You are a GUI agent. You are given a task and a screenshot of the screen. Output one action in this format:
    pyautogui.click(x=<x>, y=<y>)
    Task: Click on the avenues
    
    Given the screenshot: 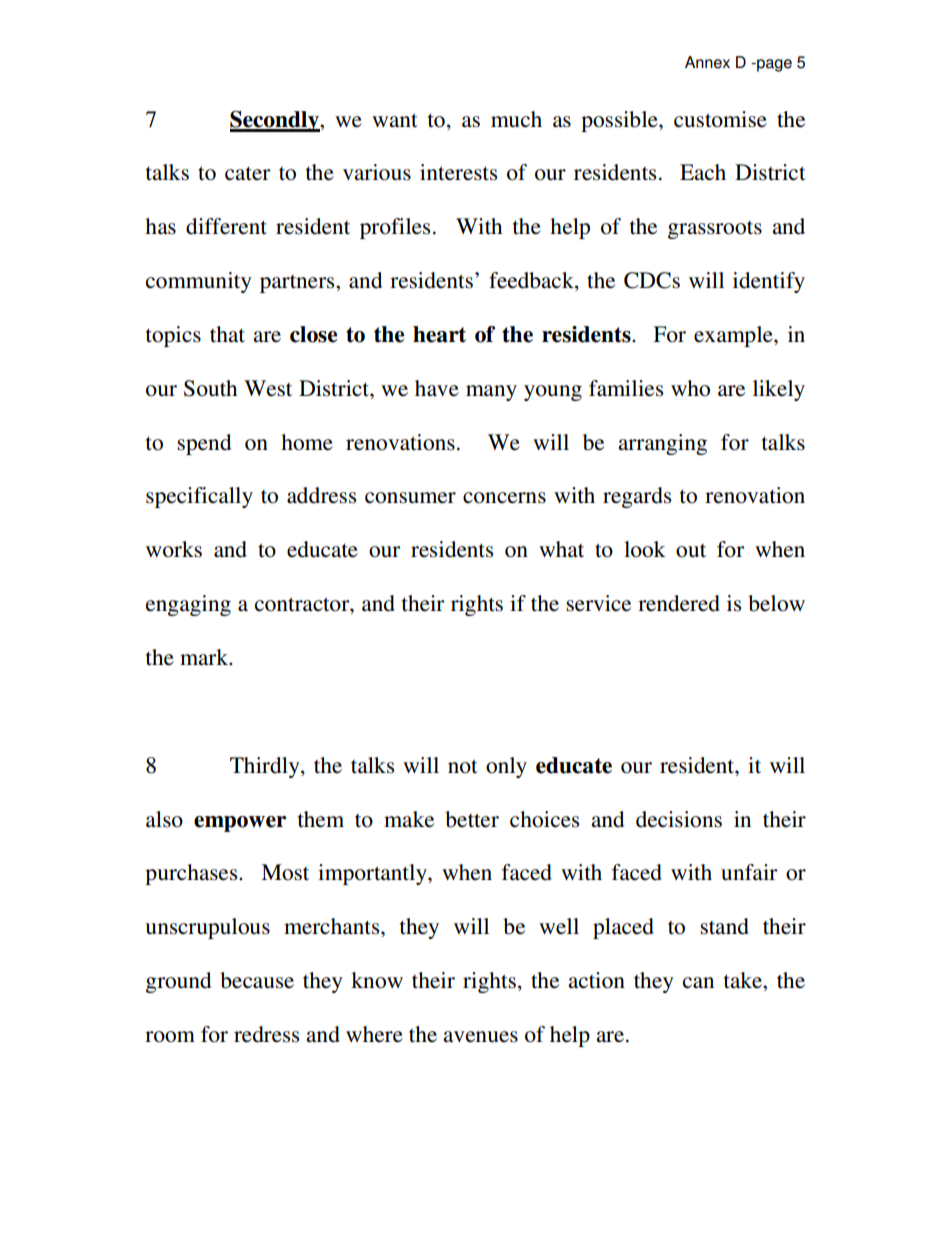 What is the action you would take?
    pyautogui.click(x=480, y=1037)
